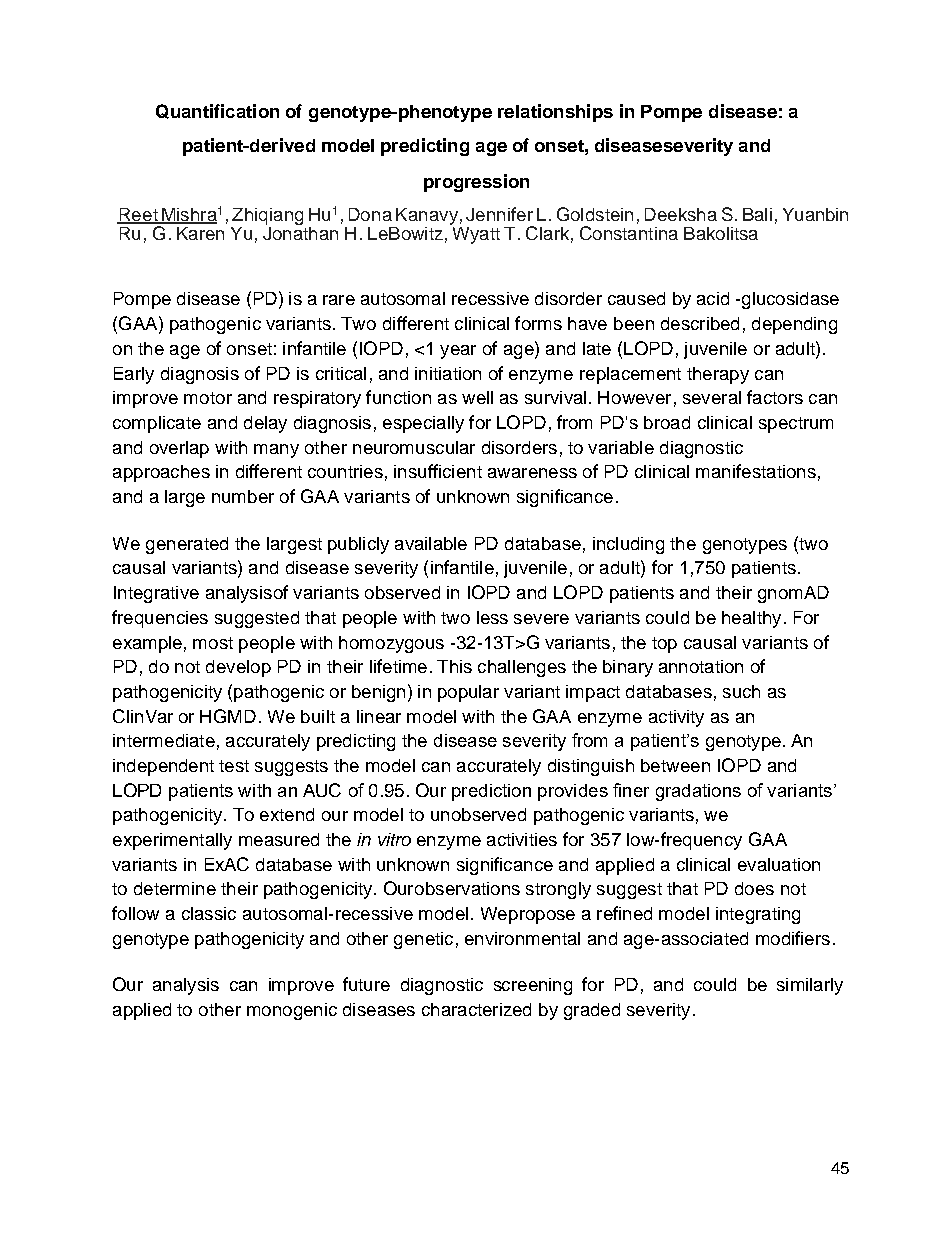 This page has width=952, height=1233. Describe the element at coordinates (208, 398) in the page. I see `motor` at that location.
